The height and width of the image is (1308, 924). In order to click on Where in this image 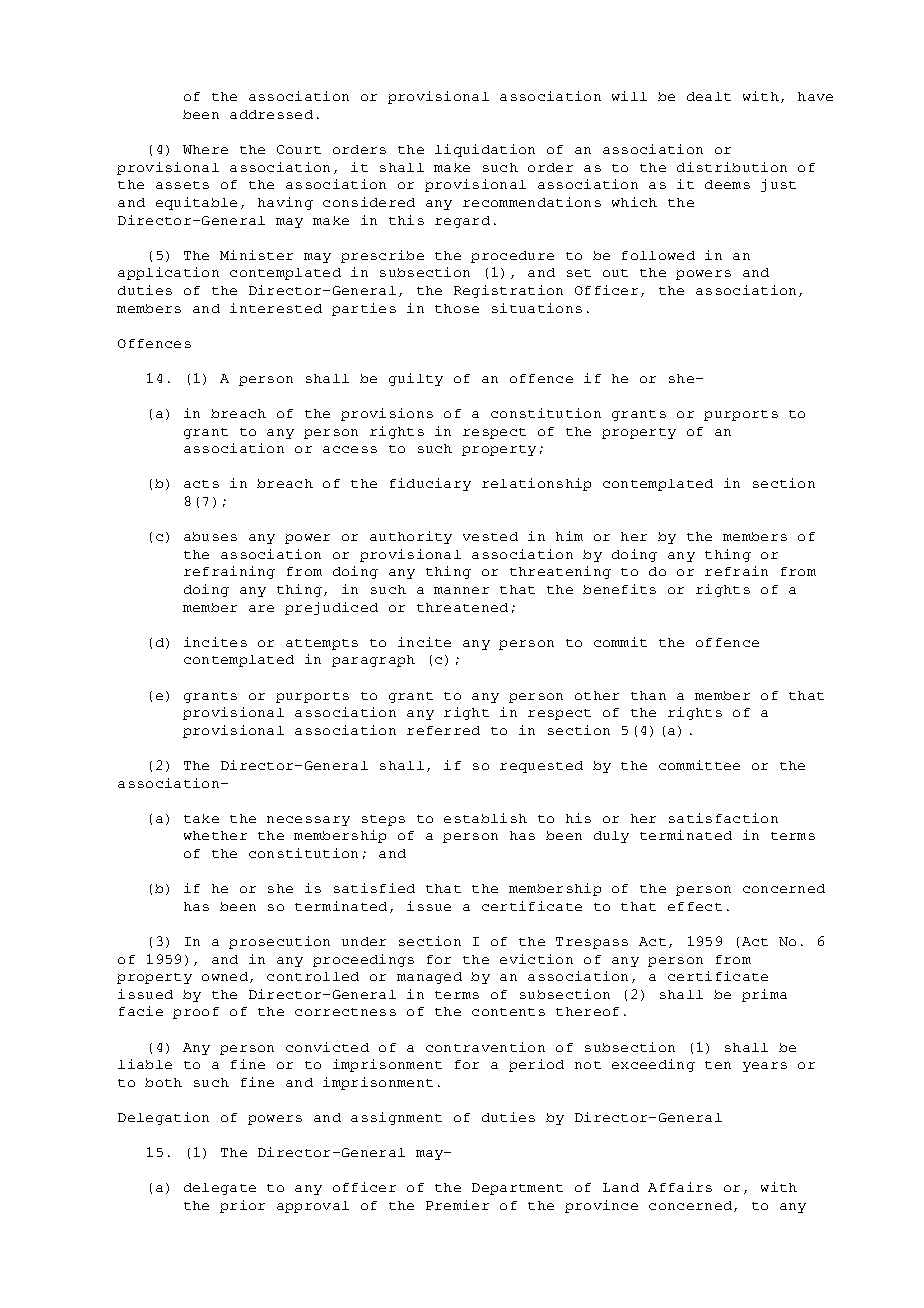, I will do `click(205, 149)`.
